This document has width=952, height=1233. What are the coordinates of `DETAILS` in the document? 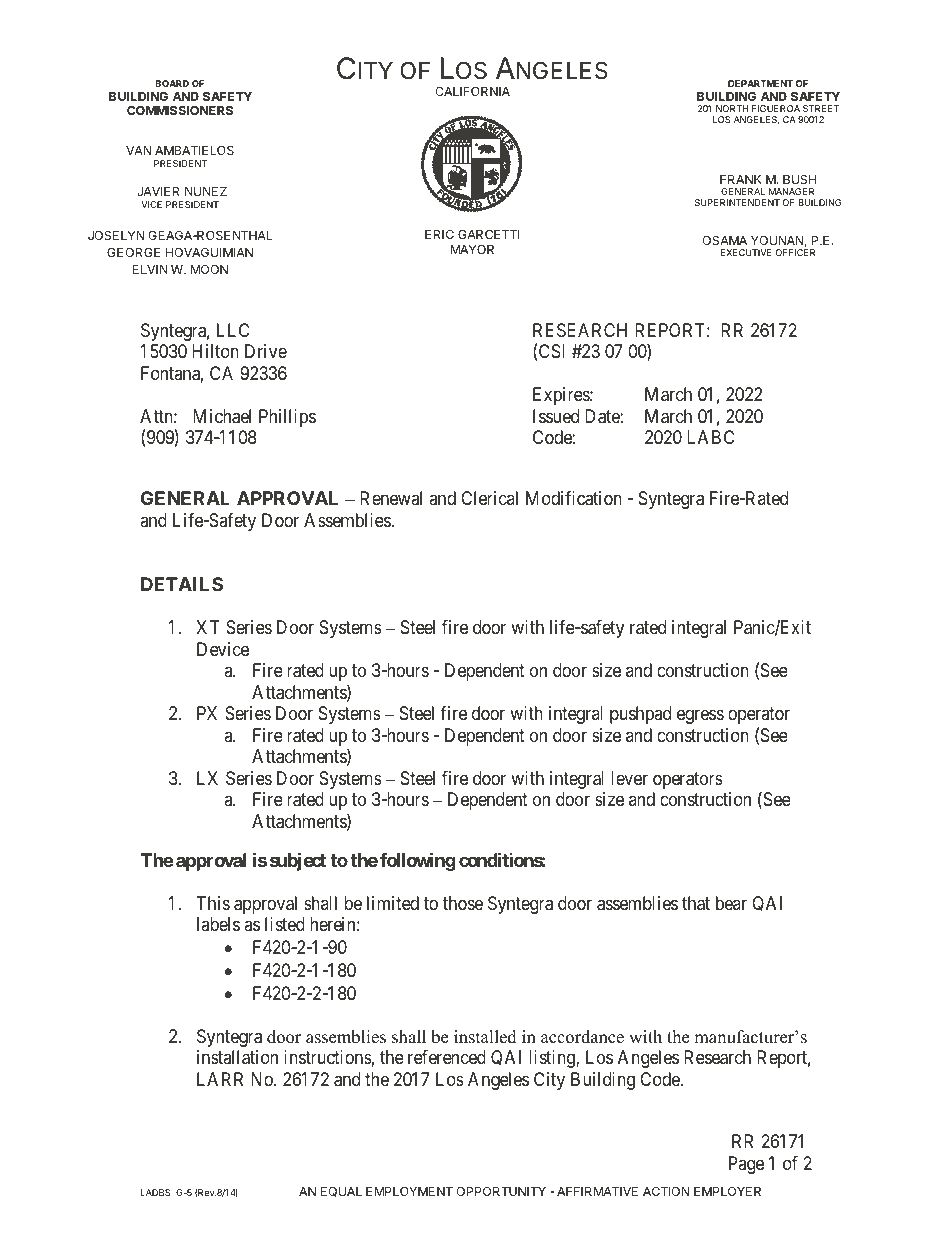 It's located at (182, 584).
